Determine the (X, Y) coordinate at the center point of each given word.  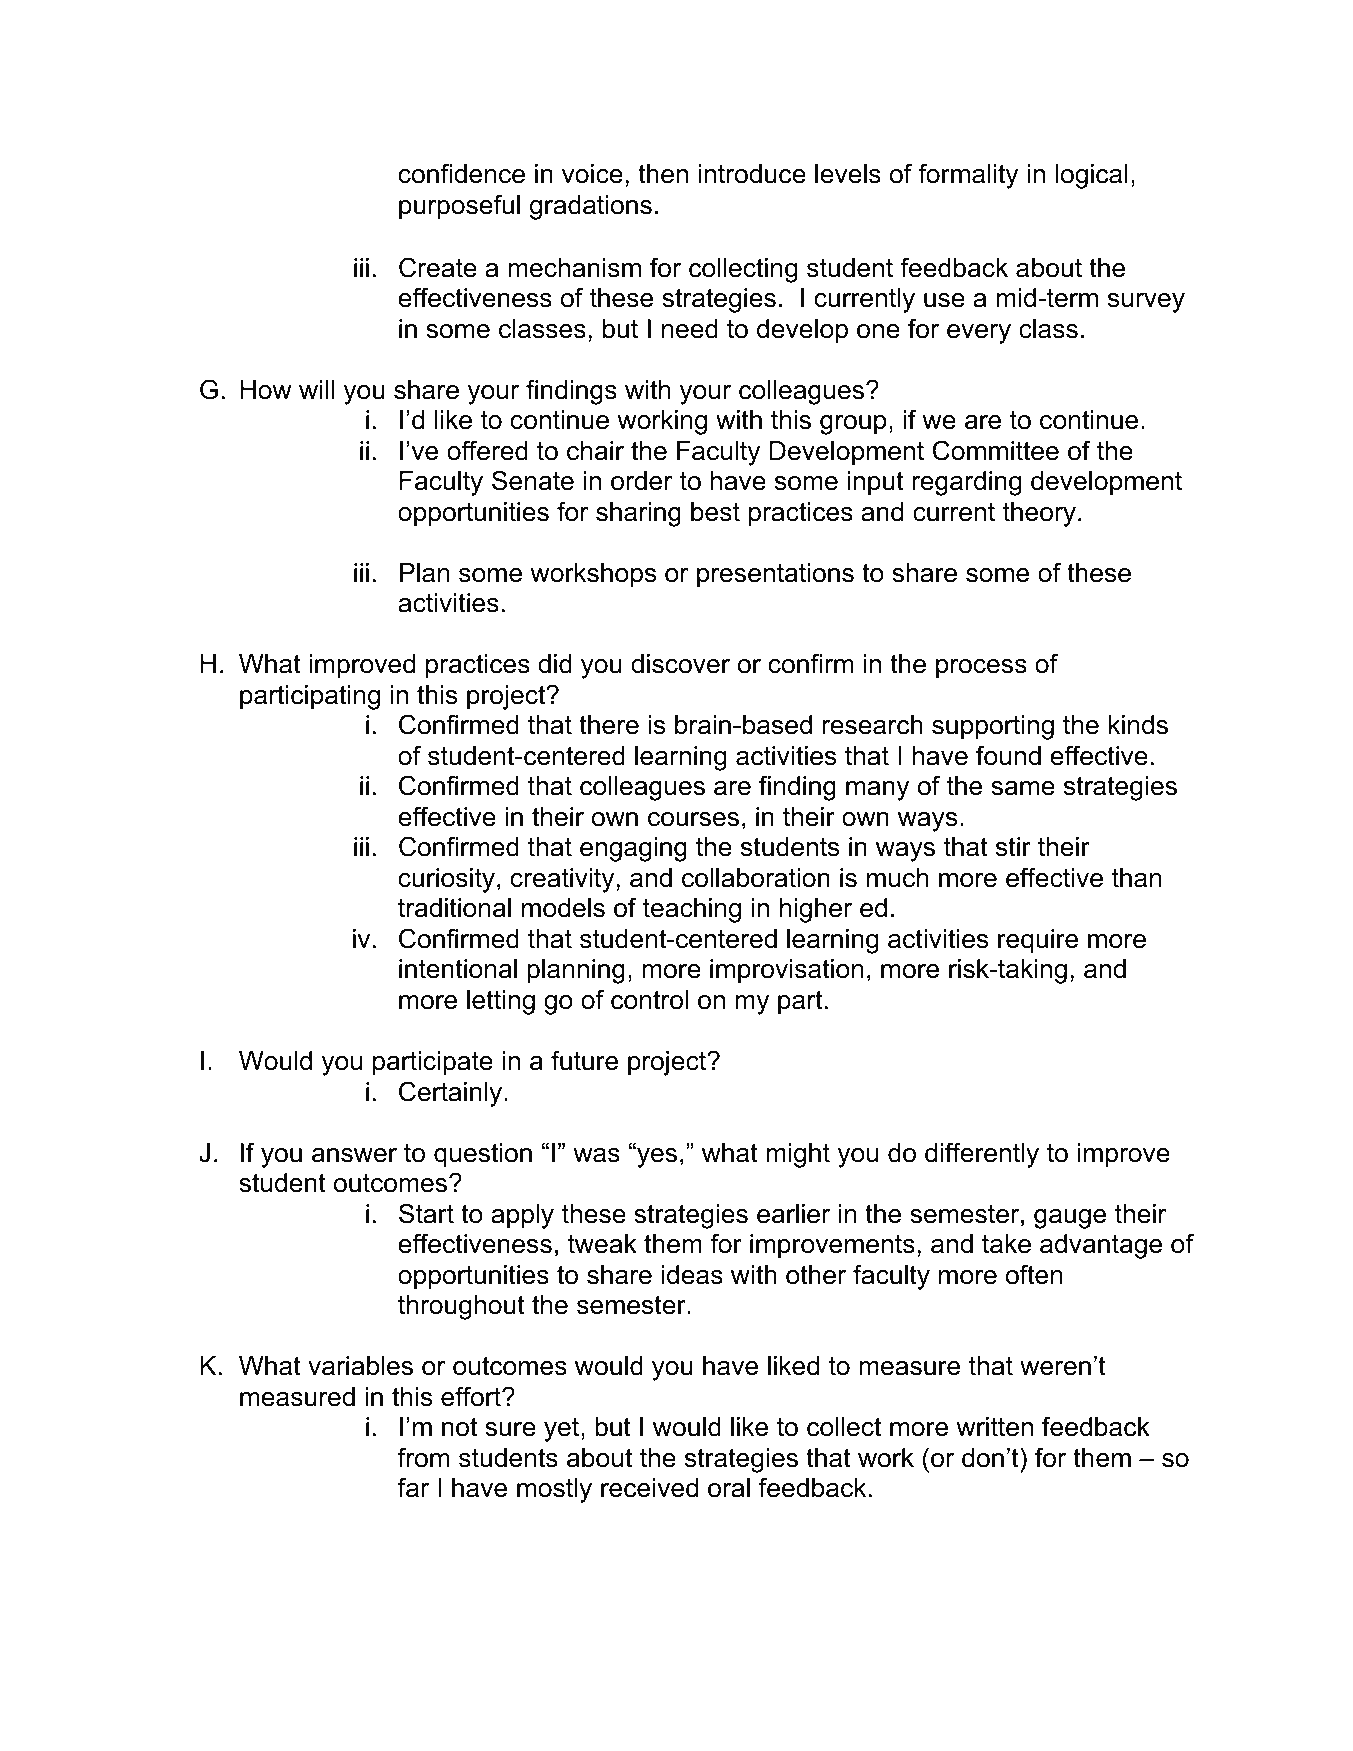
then (663, 174)
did (555, 664)
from (423, 1457)
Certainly (452, 1094)
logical (1091, 176)
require (1038, 941)
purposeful (459, 207)
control (649, 1000)
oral (729, 1488)
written (994, 1427)
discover (680, 664)
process (981, 669)
